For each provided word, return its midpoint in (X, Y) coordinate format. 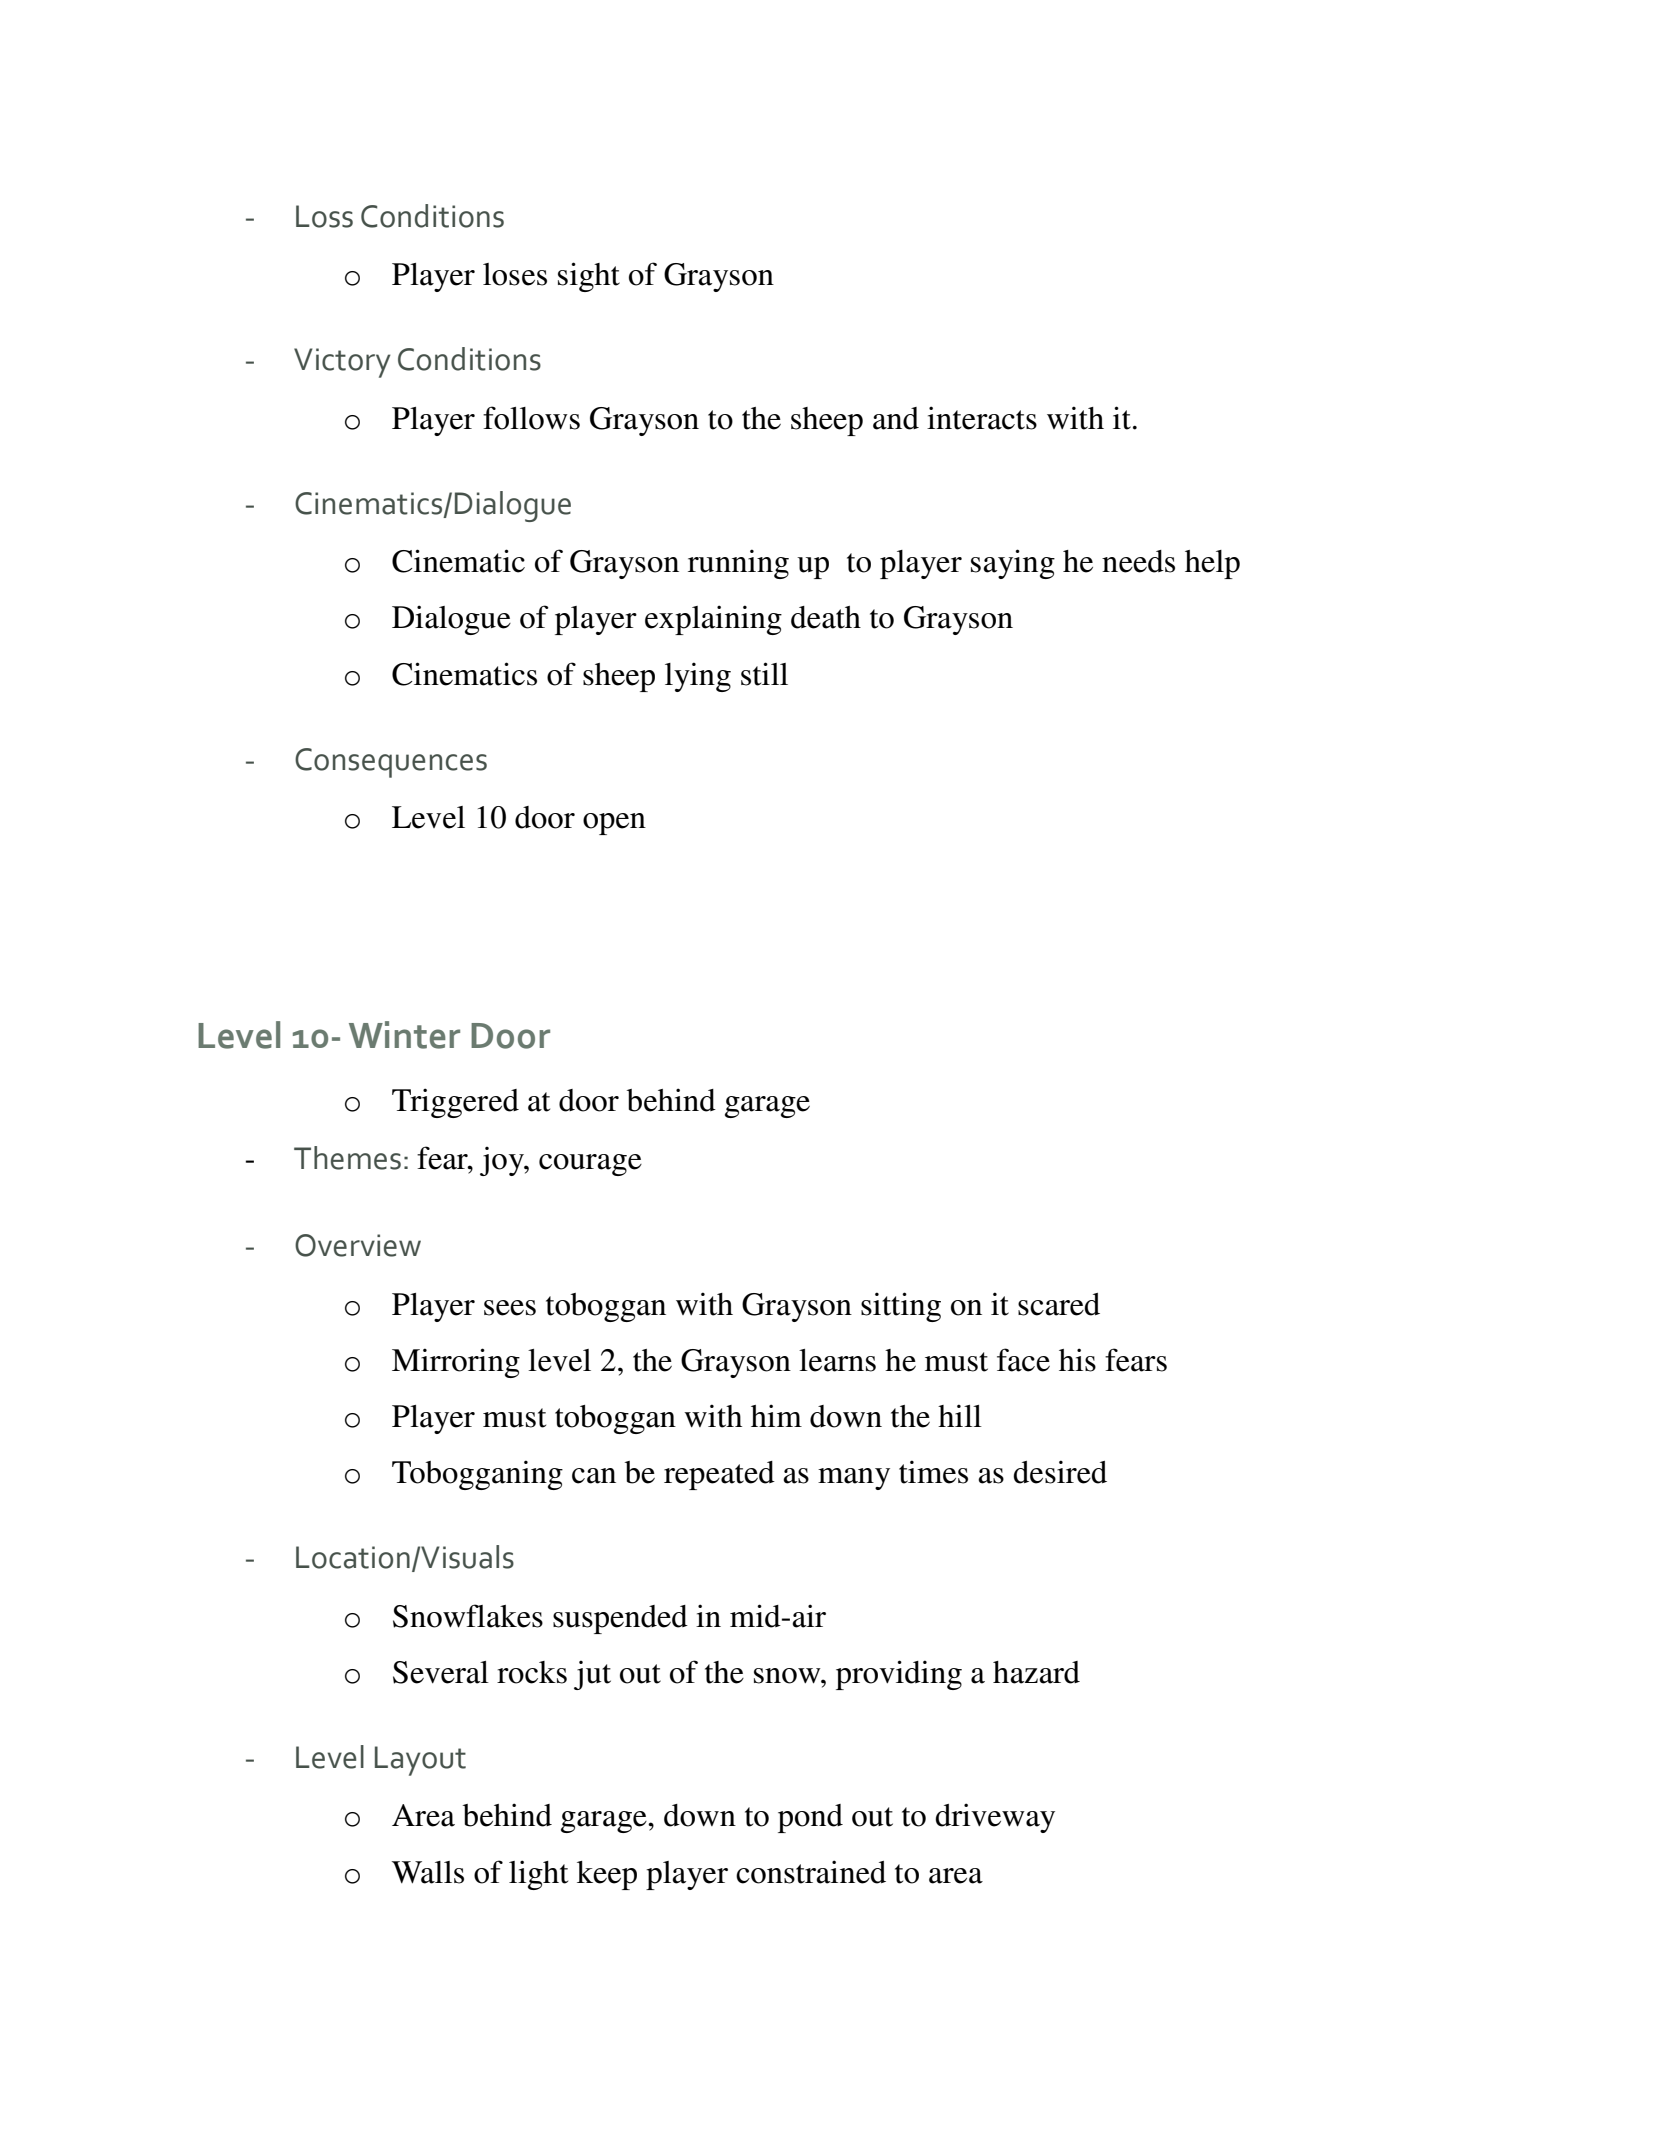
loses (515, 274)
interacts (982, 418)
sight (589, 277)
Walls (428, 1872)
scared (1059, 1304)
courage (590, 1165)
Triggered (455, 1103)
